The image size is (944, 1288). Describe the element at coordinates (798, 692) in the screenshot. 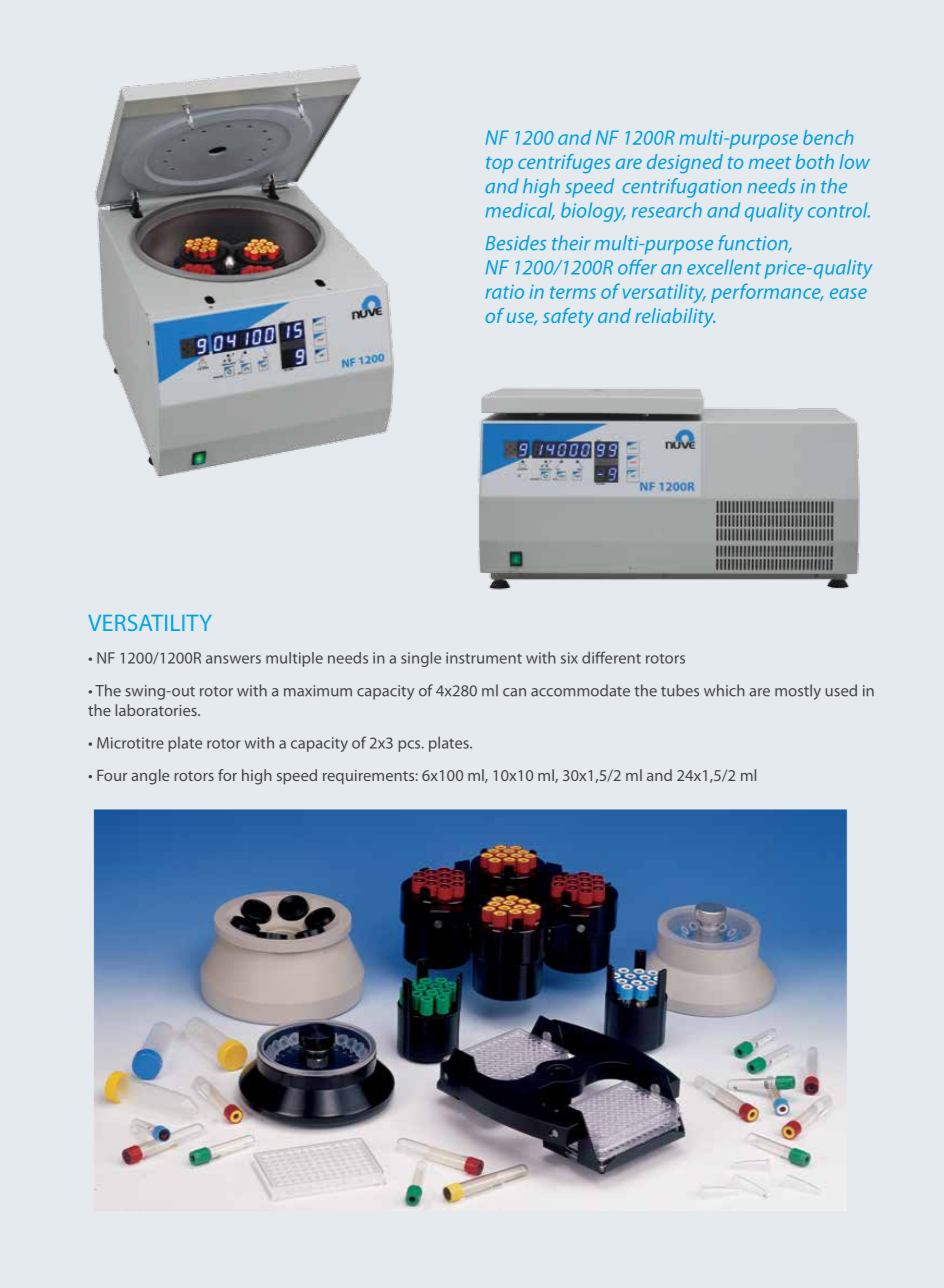

I see `mostly` at that location.
